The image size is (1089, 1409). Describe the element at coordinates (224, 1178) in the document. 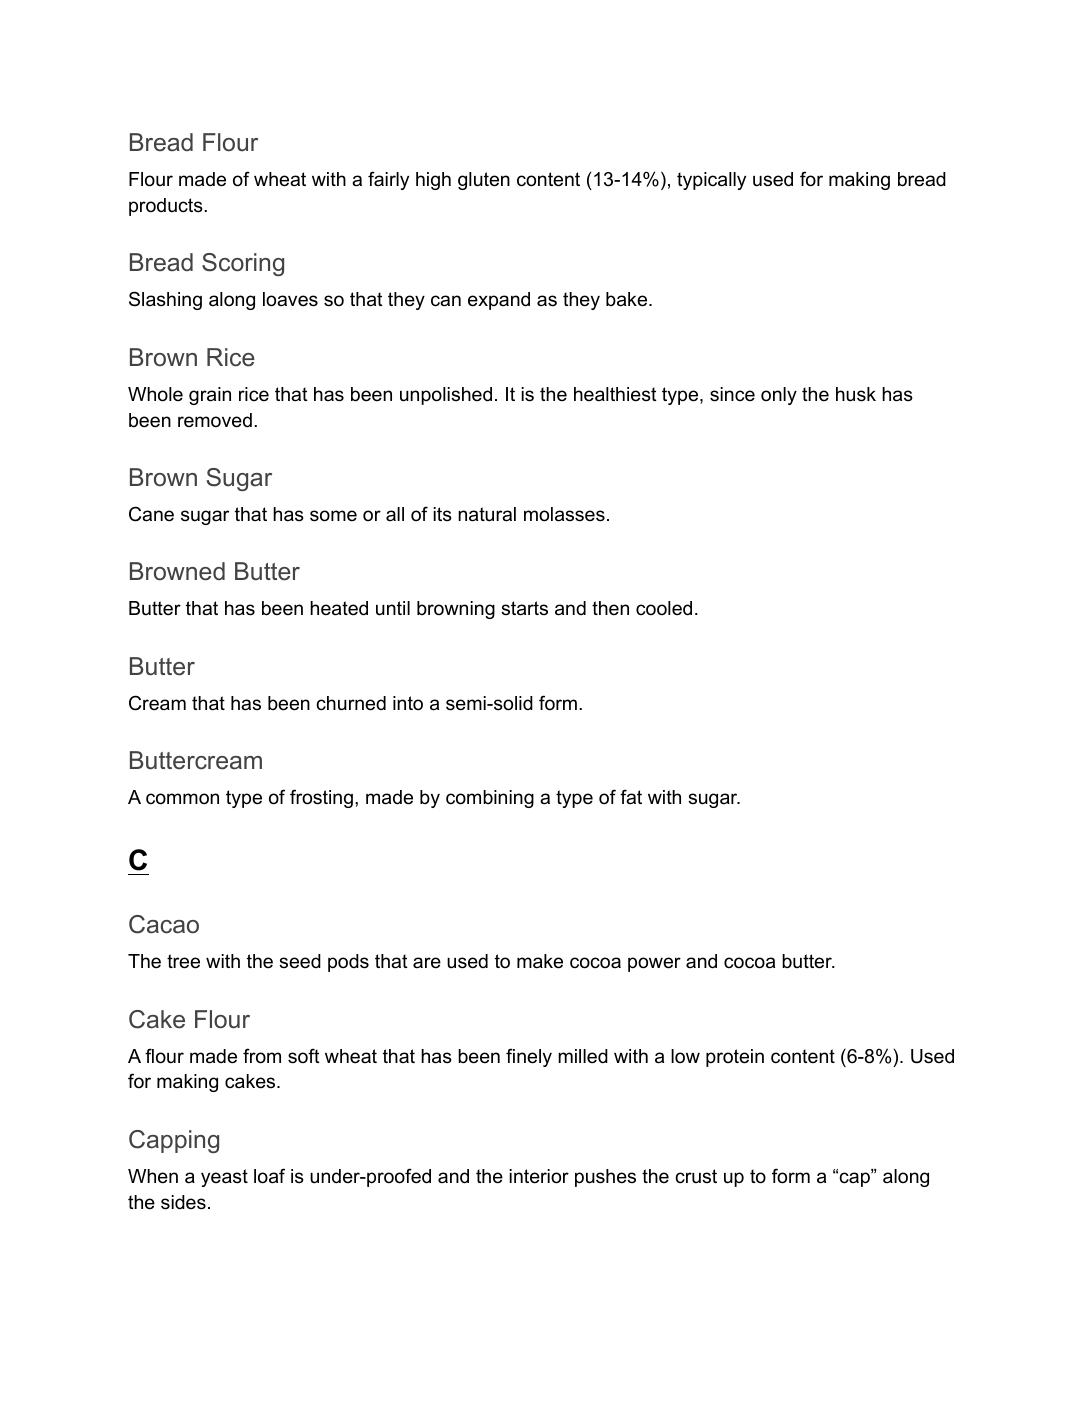

I see `yeast` at that location.
